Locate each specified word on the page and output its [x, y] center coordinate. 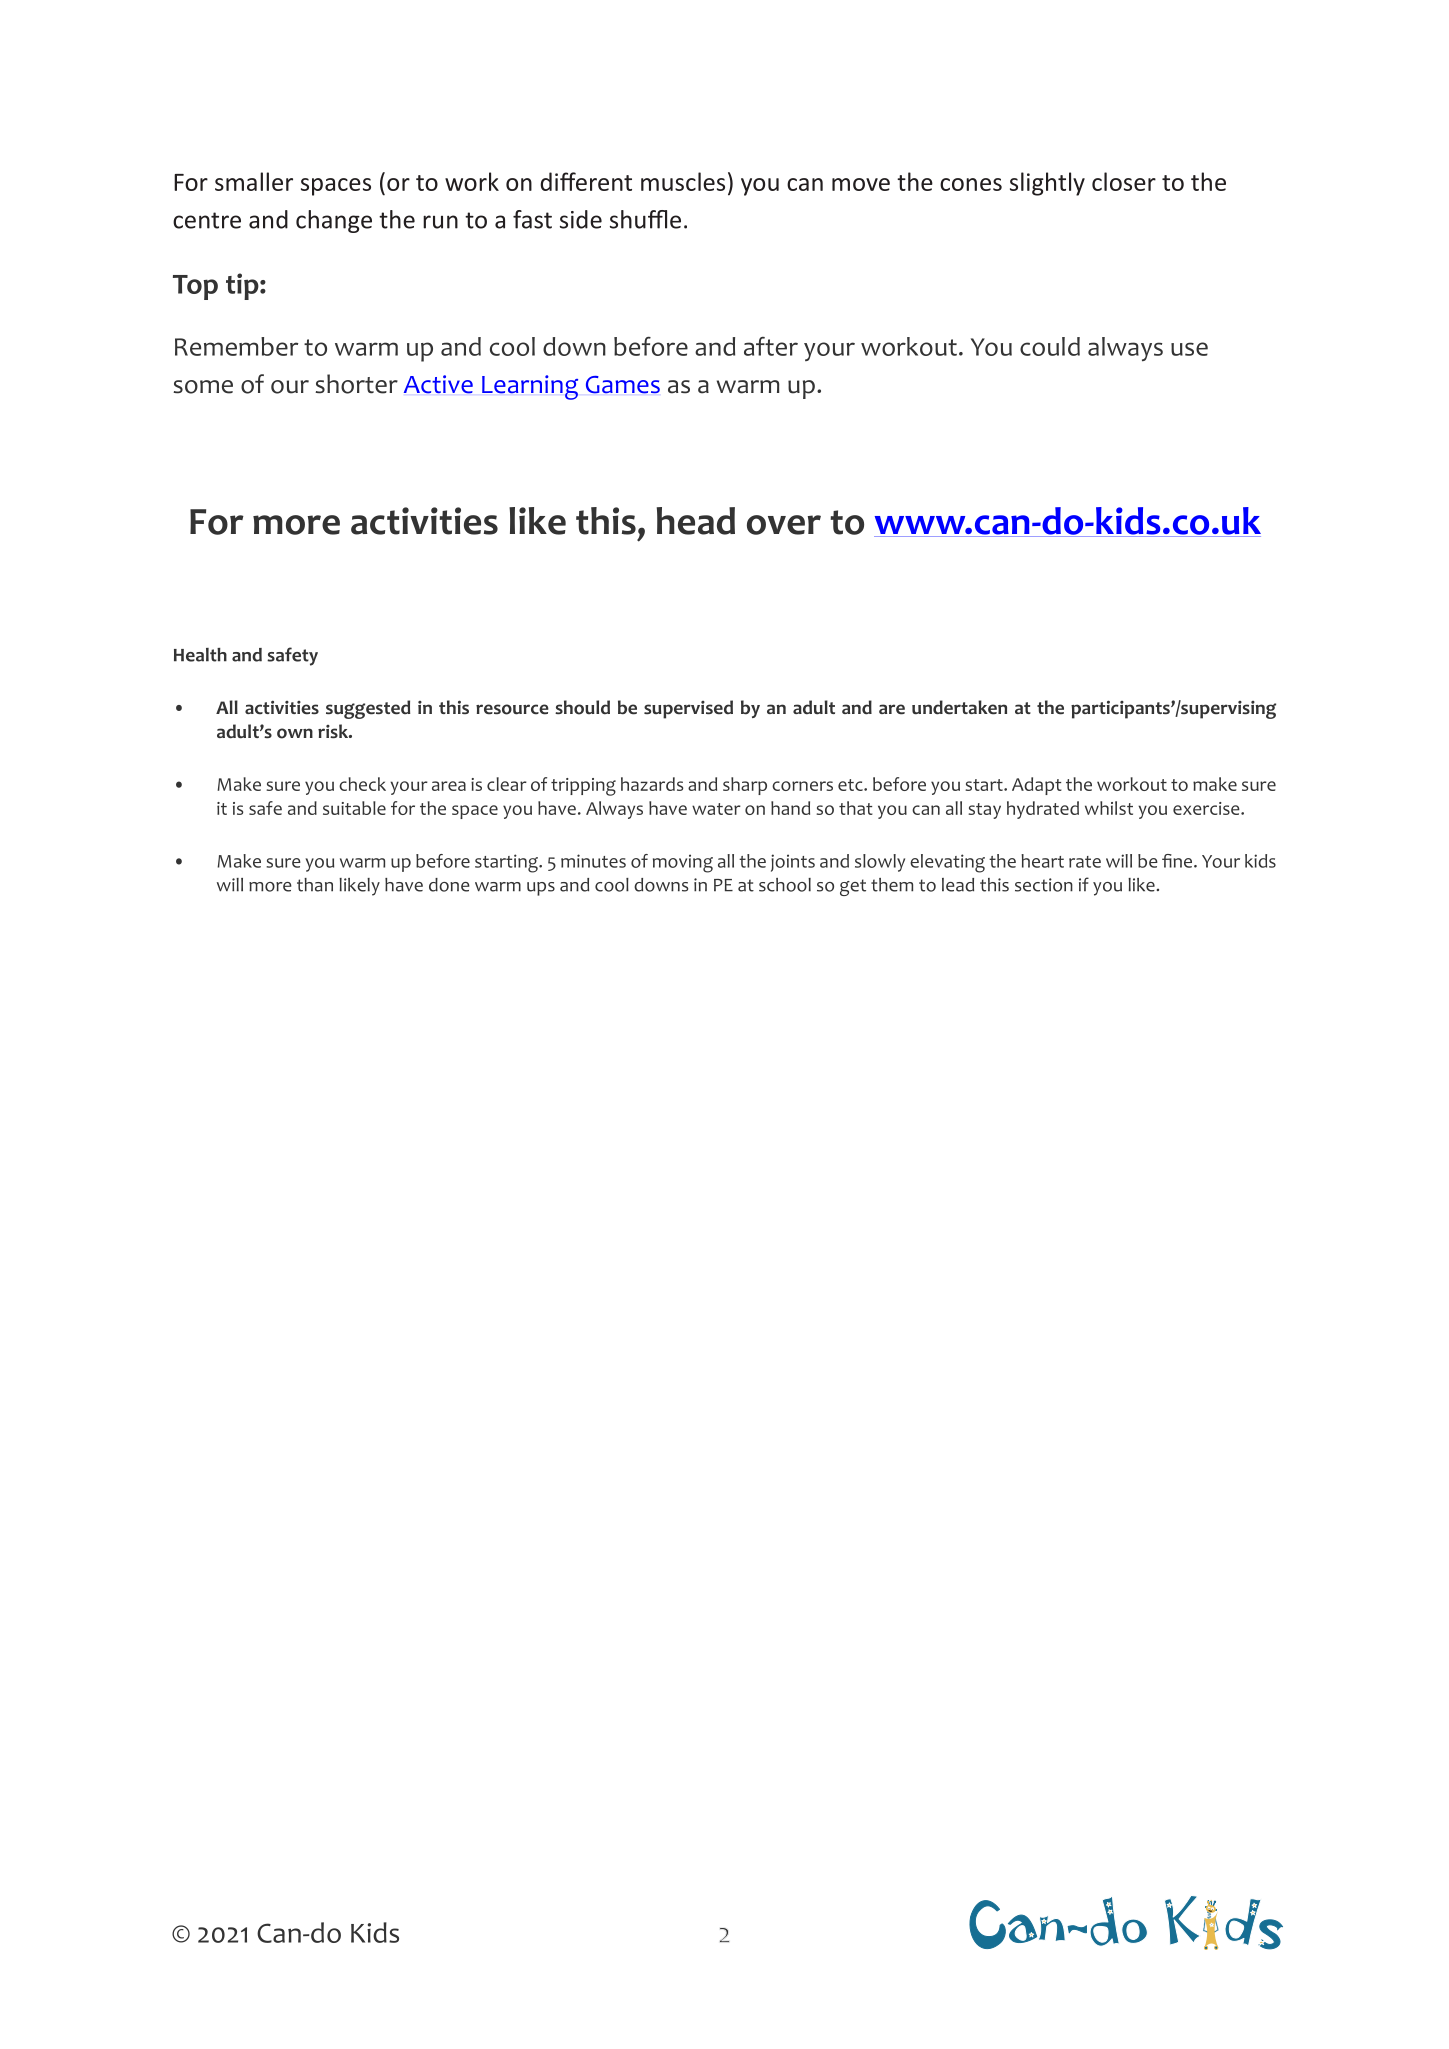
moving [683, 863]
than [315, 885]
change [334, 221]
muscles [683, 181]
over [784, 525]
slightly [1047, 184]
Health [200, 655]
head [696, 521]
